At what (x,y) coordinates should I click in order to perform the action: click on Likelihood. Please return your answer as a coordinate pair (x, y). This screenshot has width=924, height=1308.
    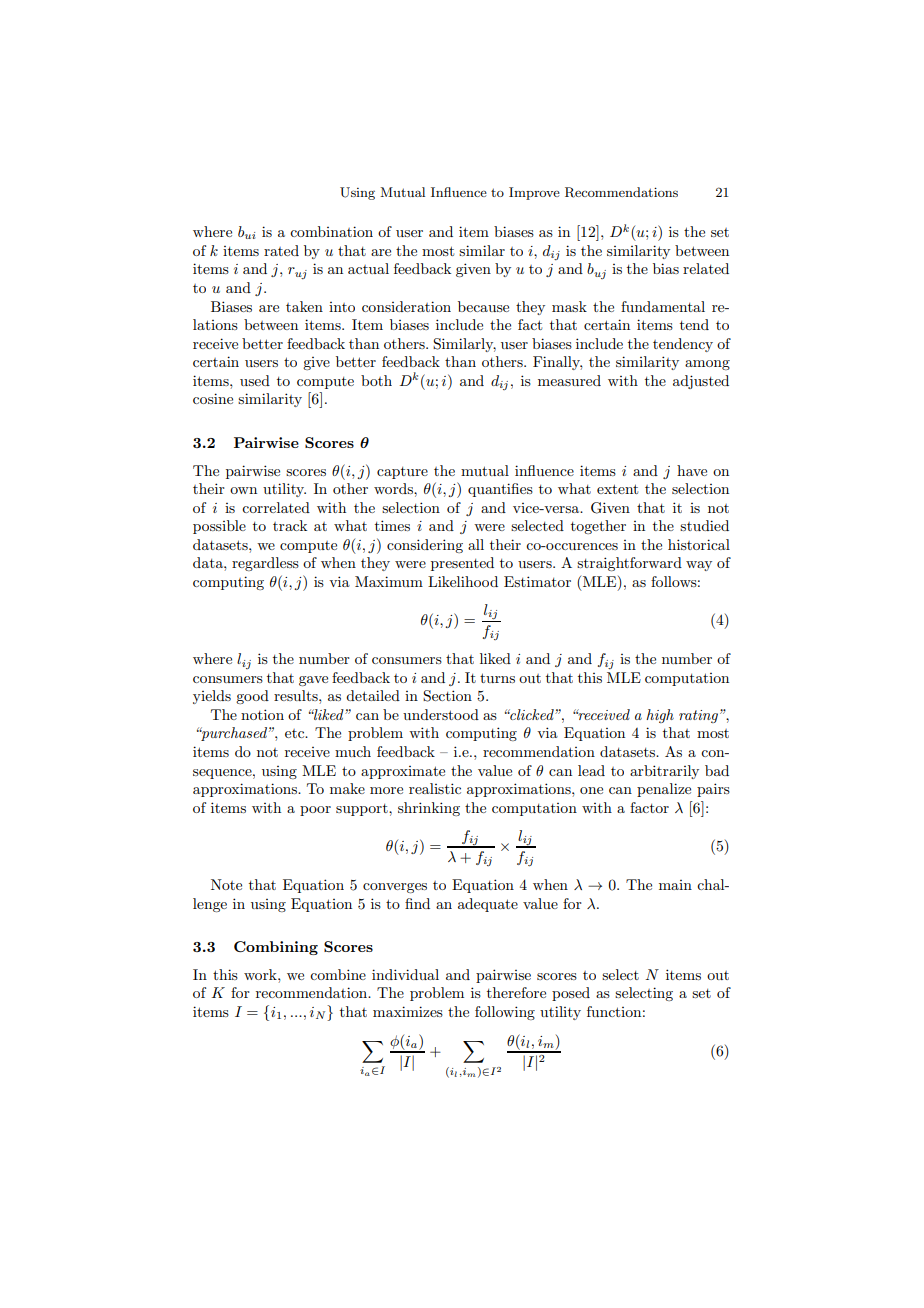
    Looking at the image, I should click on (463, 581).
